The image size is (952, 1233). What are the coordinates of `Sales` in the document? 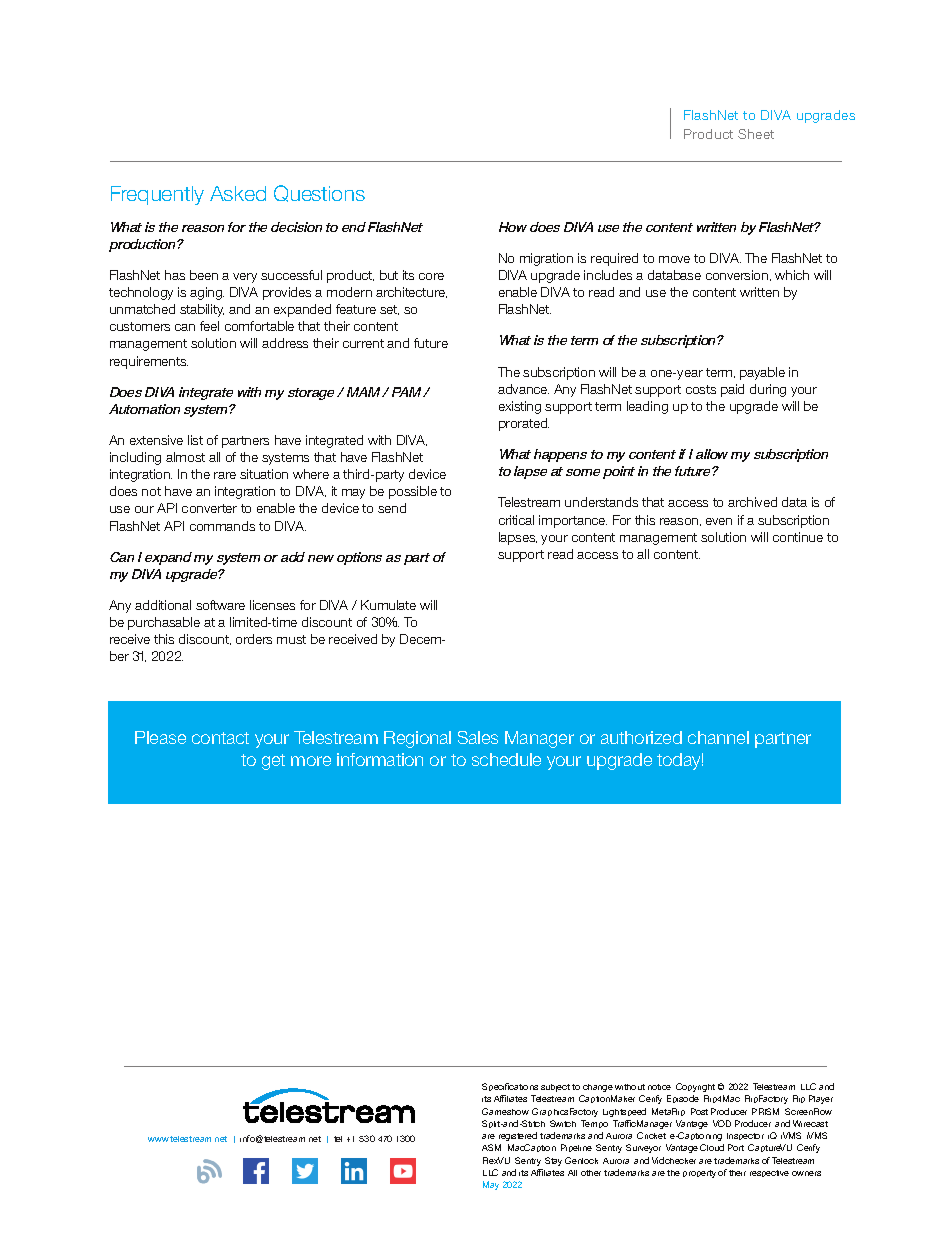 It's located at (478, 737).
